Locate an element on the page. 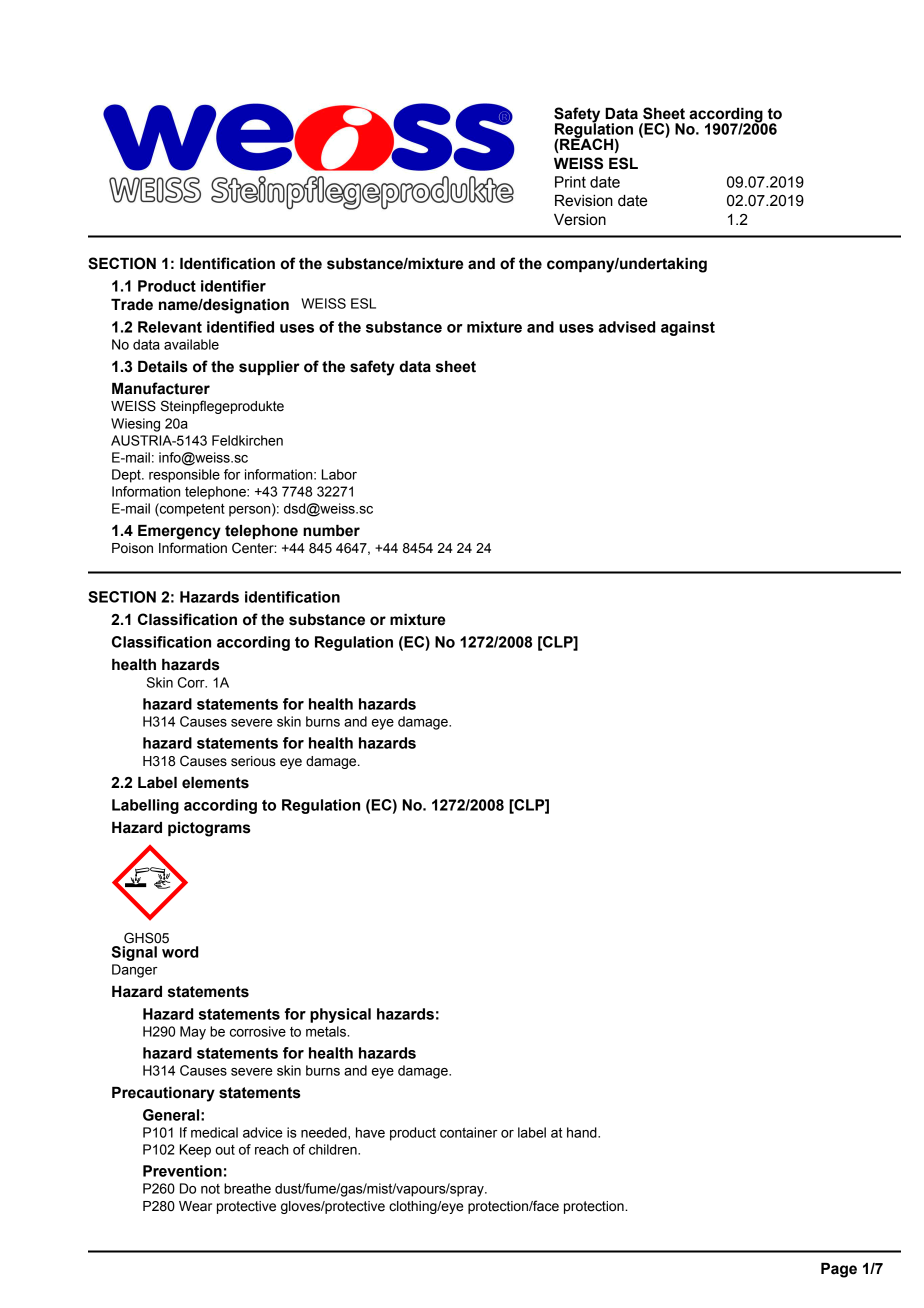  identifier is located at coordinates (233, 286).
